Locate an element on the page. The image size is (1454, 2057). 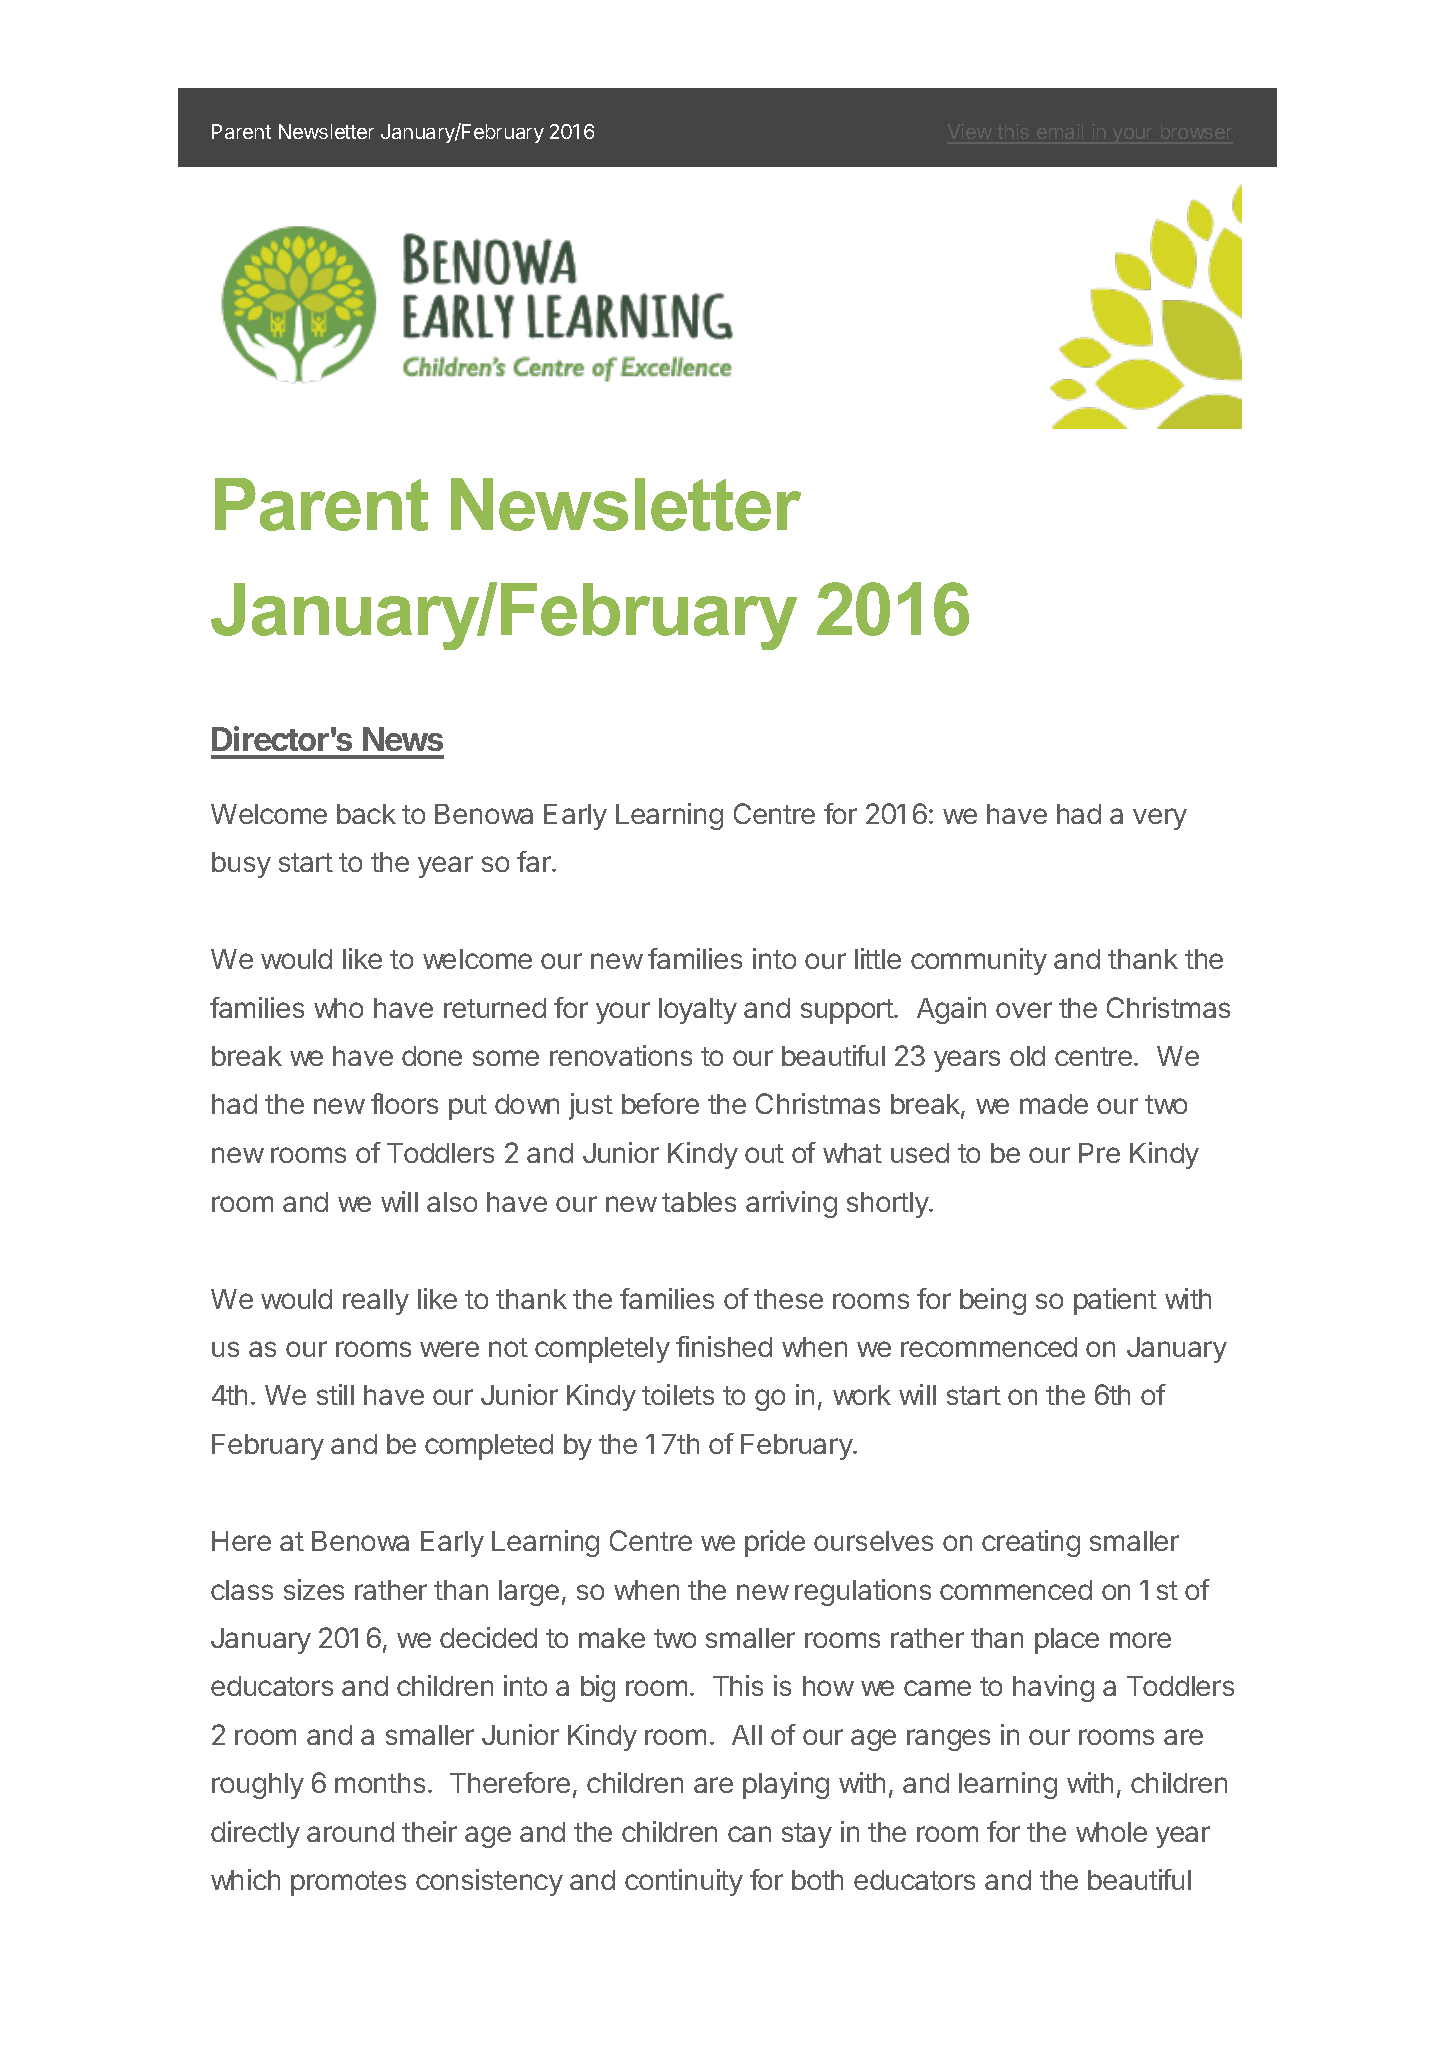
whole is located at coordinates (1111, 1832).
